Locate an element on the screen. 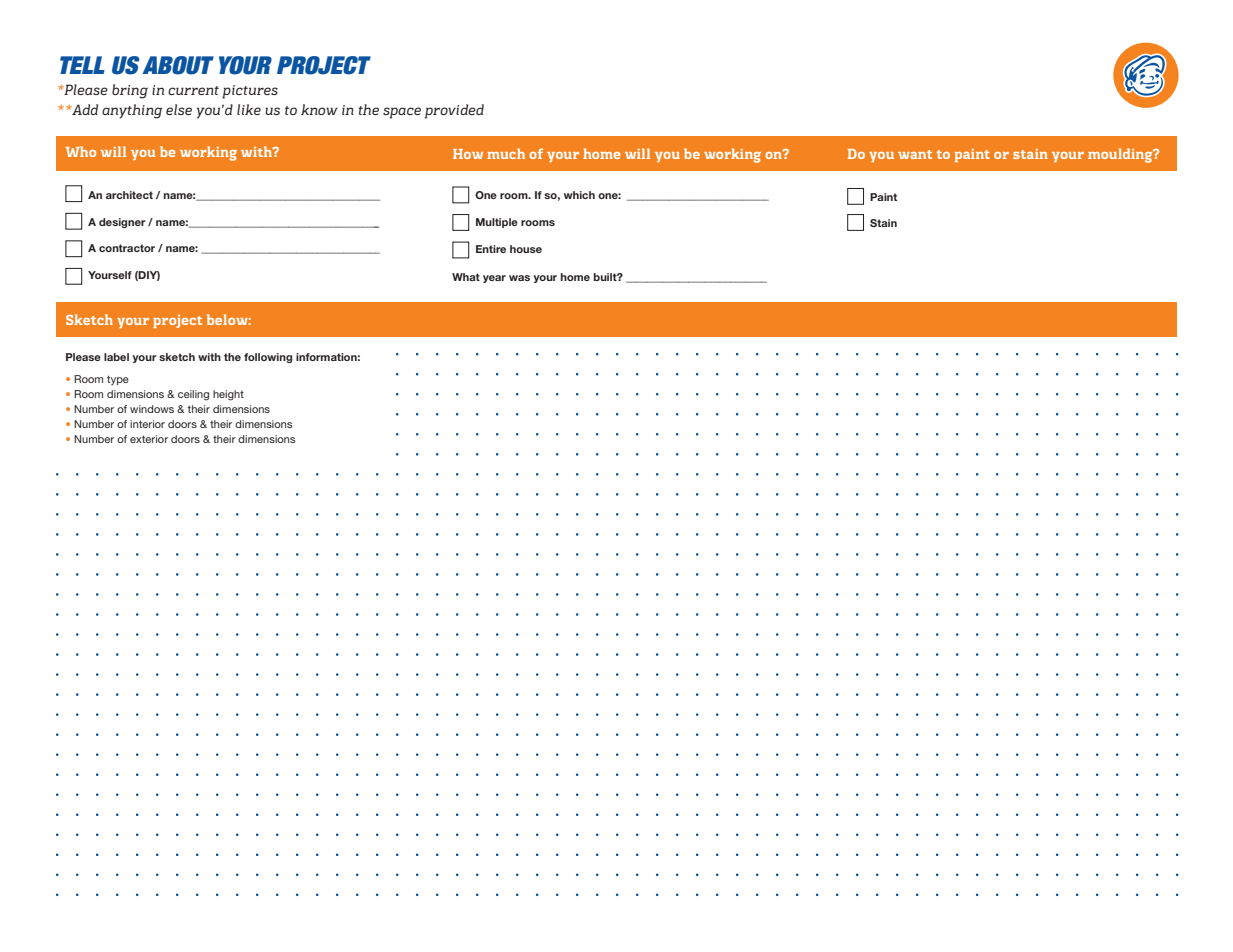 The height and width of the screenshot is (952, 1233). Multiple is located at coordinates (497, 223).
